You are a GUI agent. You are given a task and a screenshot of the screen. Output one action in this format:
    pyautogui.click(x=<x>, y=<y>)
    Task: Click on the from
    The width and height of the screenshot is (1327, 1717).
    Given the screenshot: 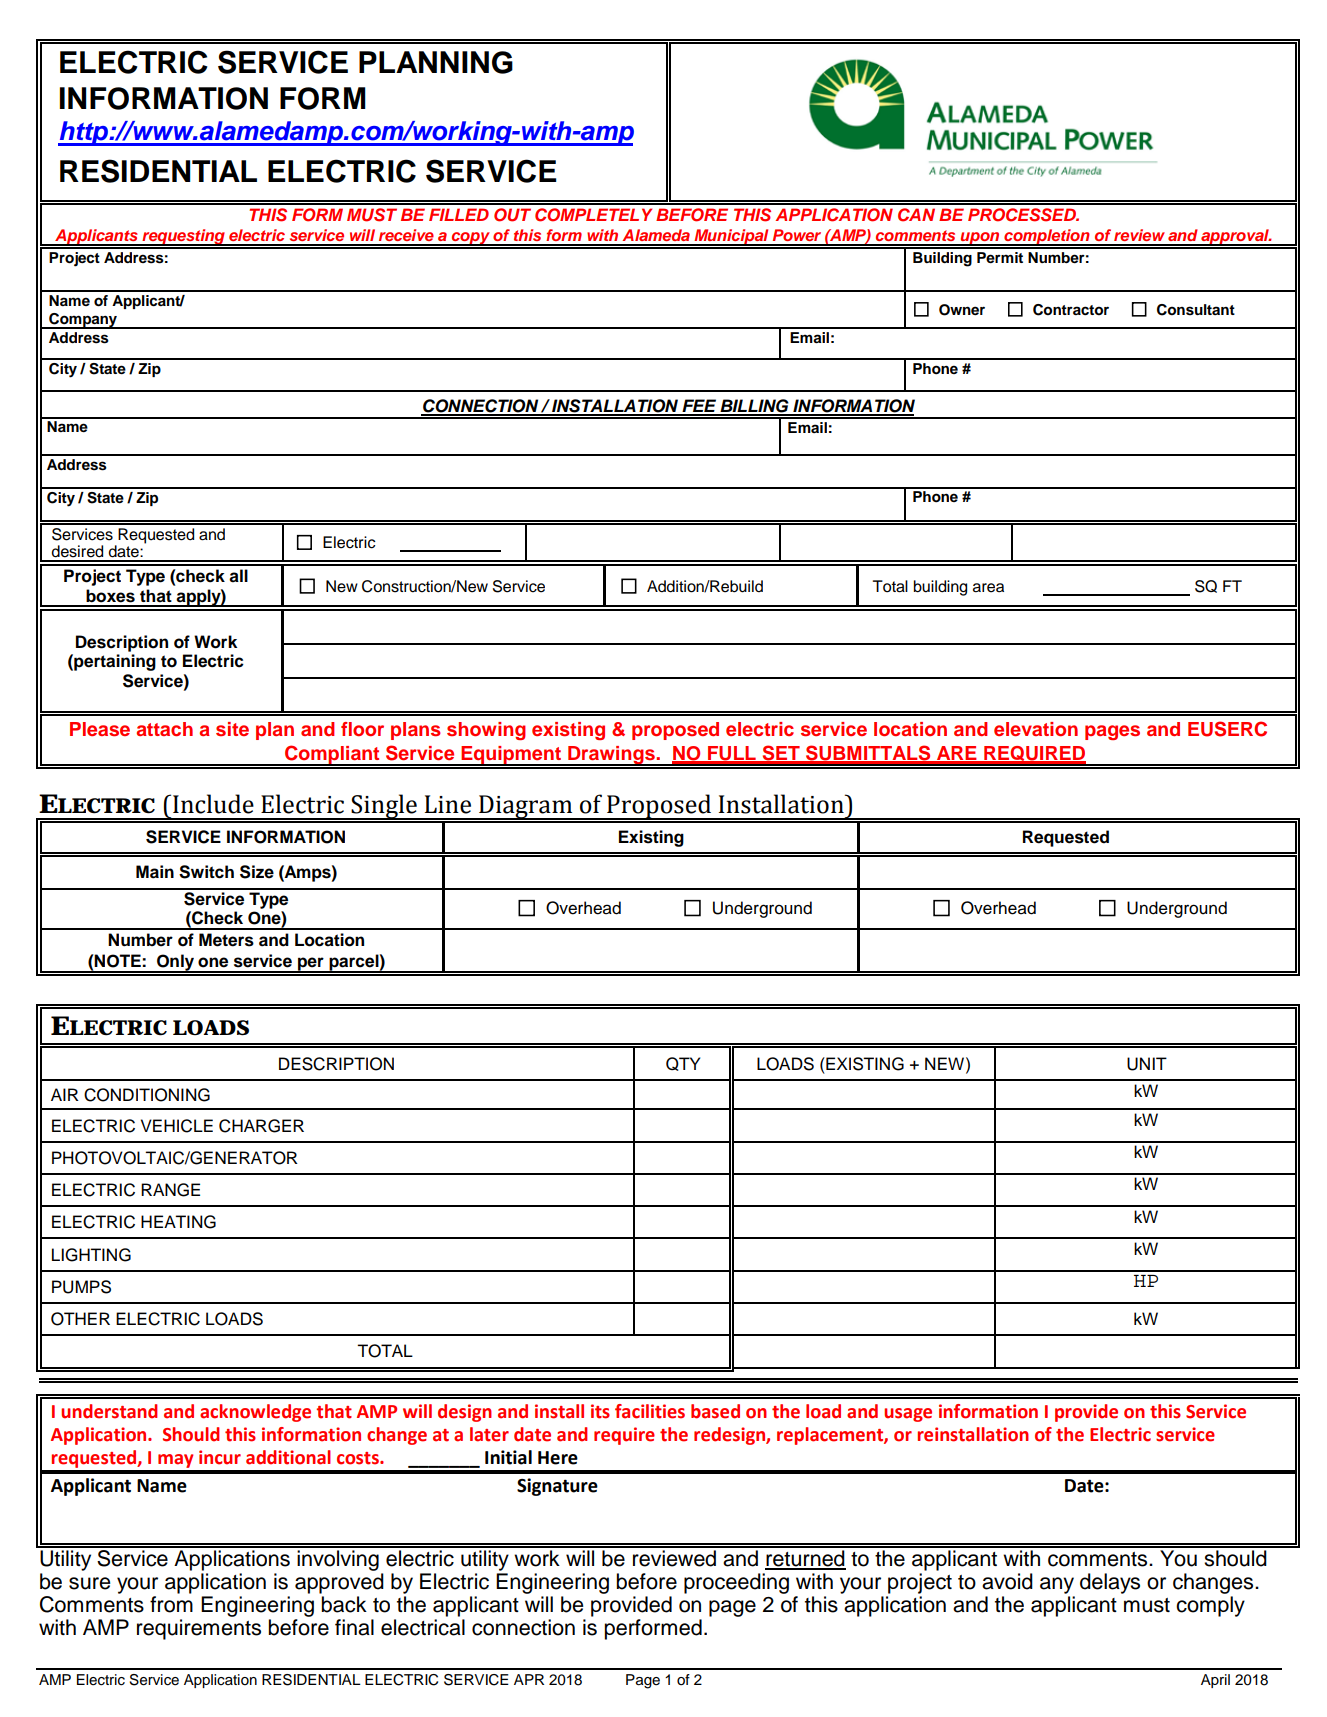 What is the action you would take?
    pyautogui.click(x=171, y=1604)
